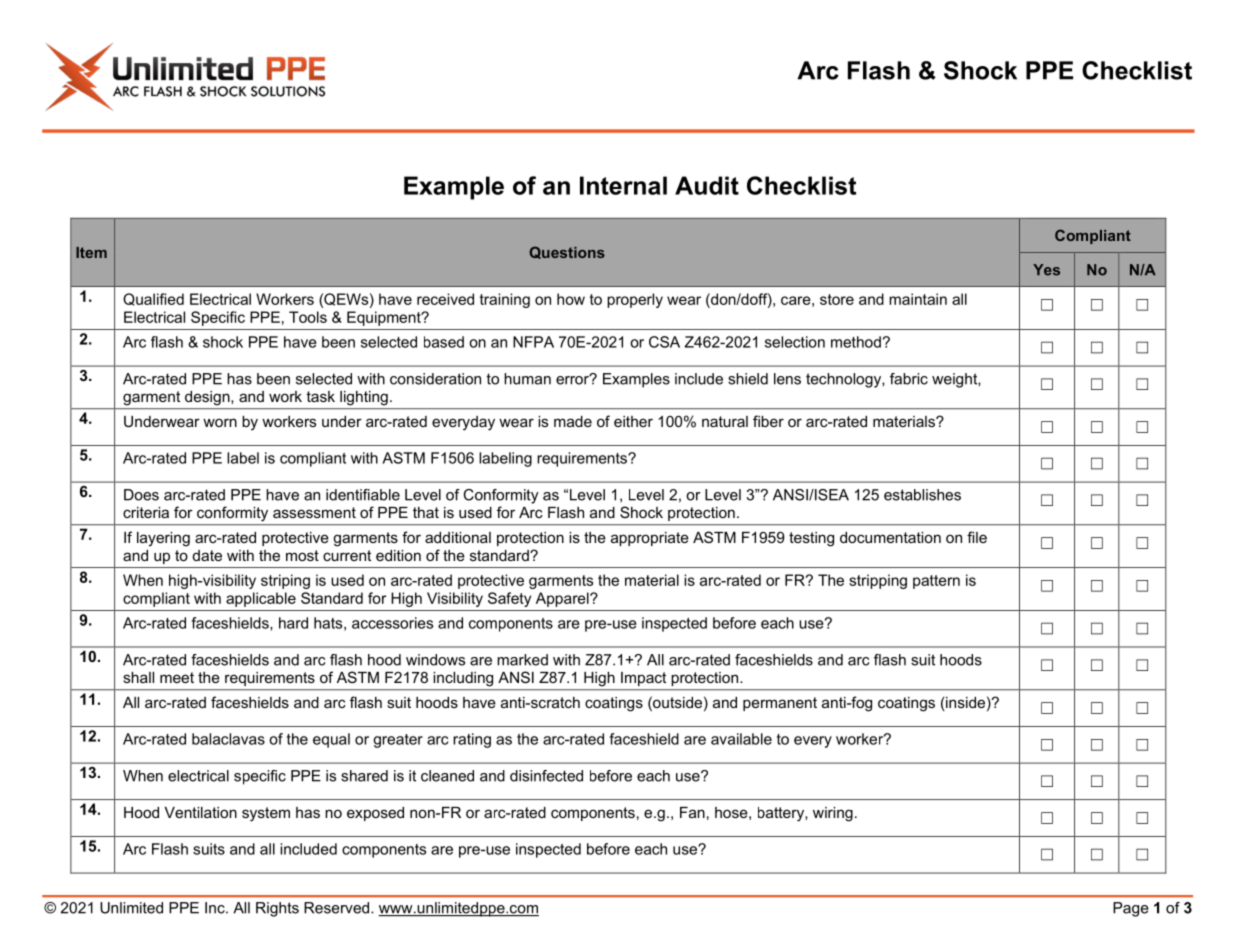 This screenshot has height=952, width=1233. Describe the element at coordinates (277, 909) in the screenshot. I see `Rights` at that location.
